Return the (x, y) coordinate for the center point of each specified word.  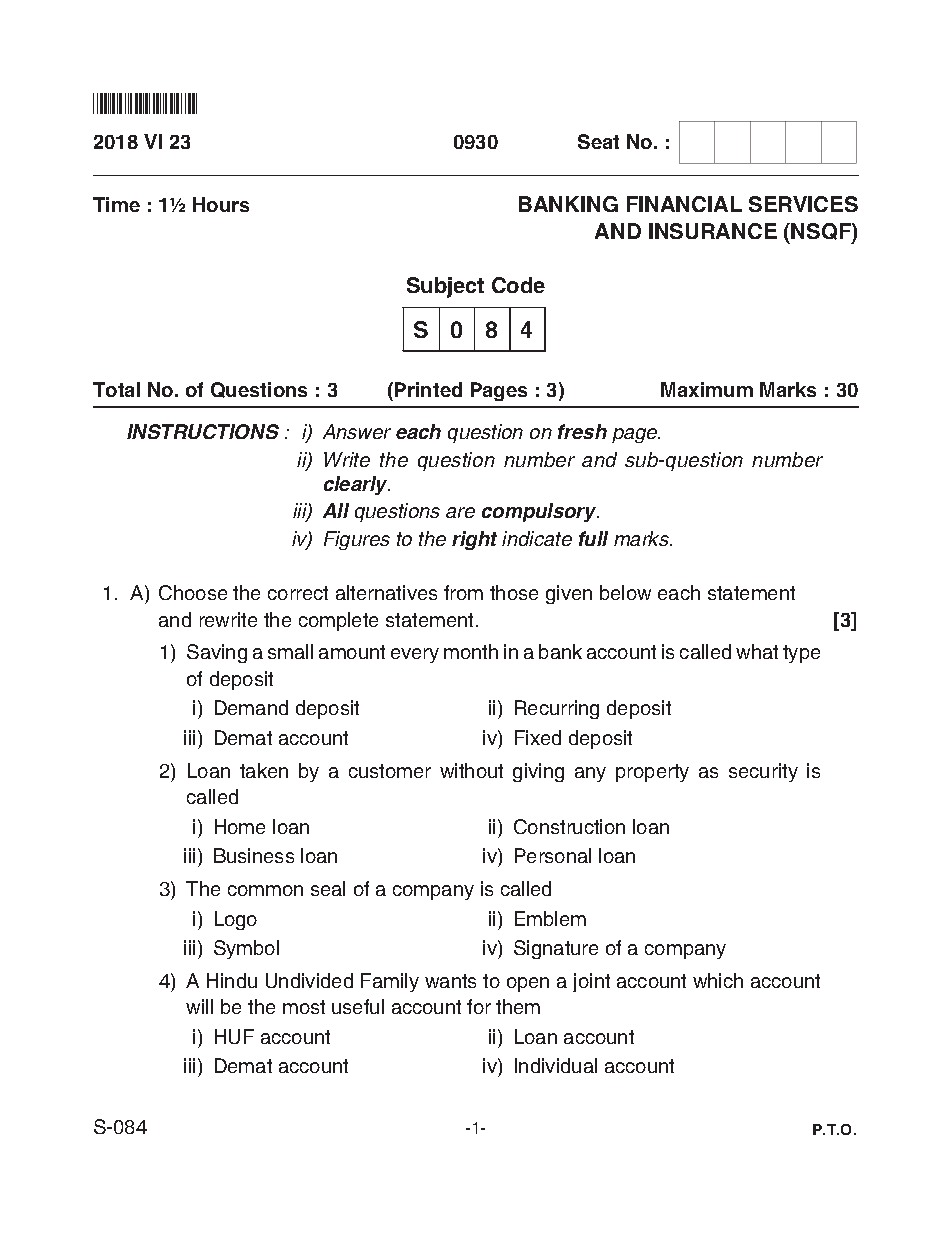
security (763, 772)
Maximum (707, 389)
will (199, 1006)
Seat (598, 141)
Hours (221, 204)
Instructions (203, 431)
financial (684, 204)
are (460, 512)
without (471, 770)
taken (264, 770)
